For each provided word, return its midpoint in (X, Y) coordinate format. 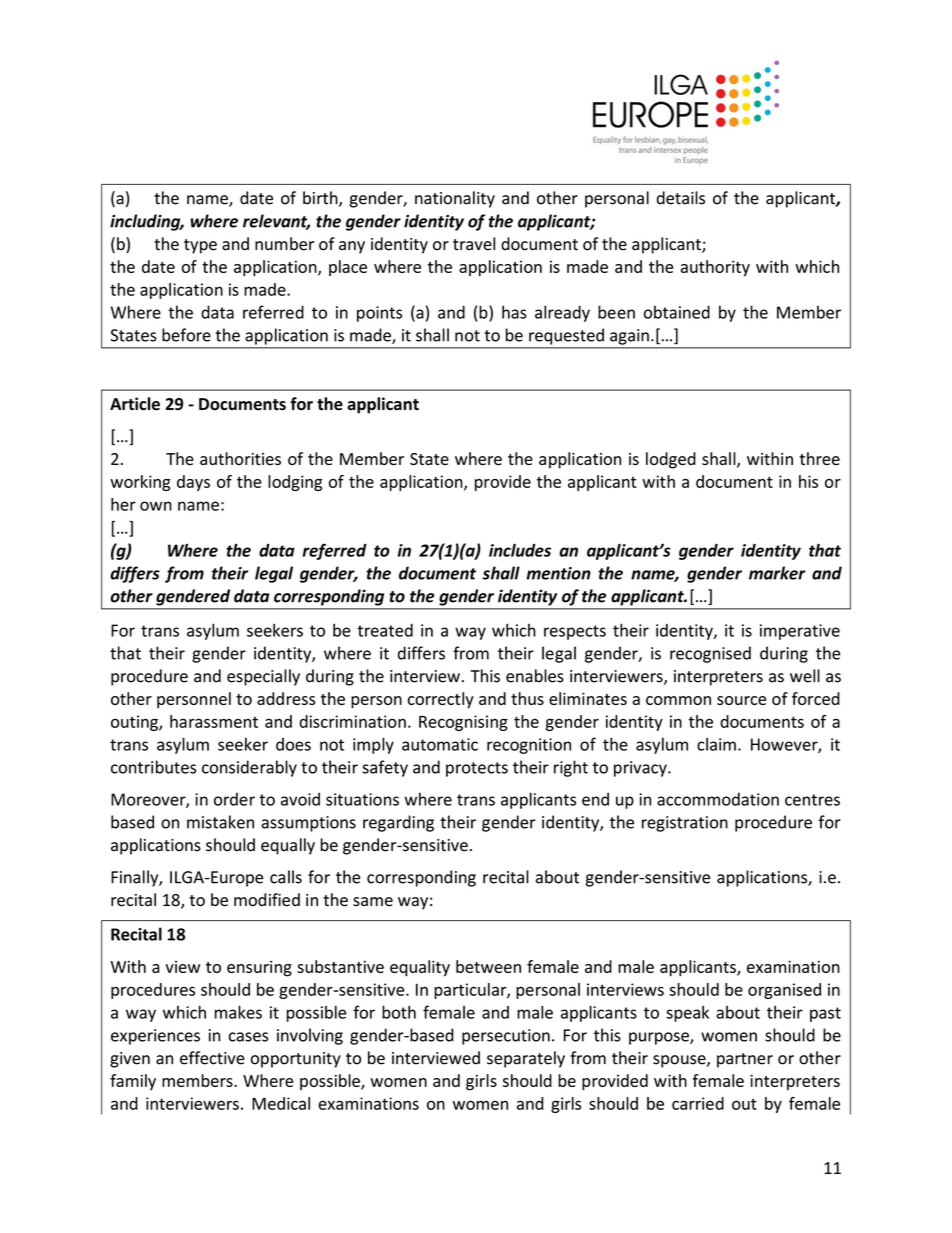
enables (535, 676)
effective (212, 1058)
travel (474, 244)
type (200, 246)
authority (715, 268)
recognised (710, 654)
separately (526, 1059)
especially (263, 677)
